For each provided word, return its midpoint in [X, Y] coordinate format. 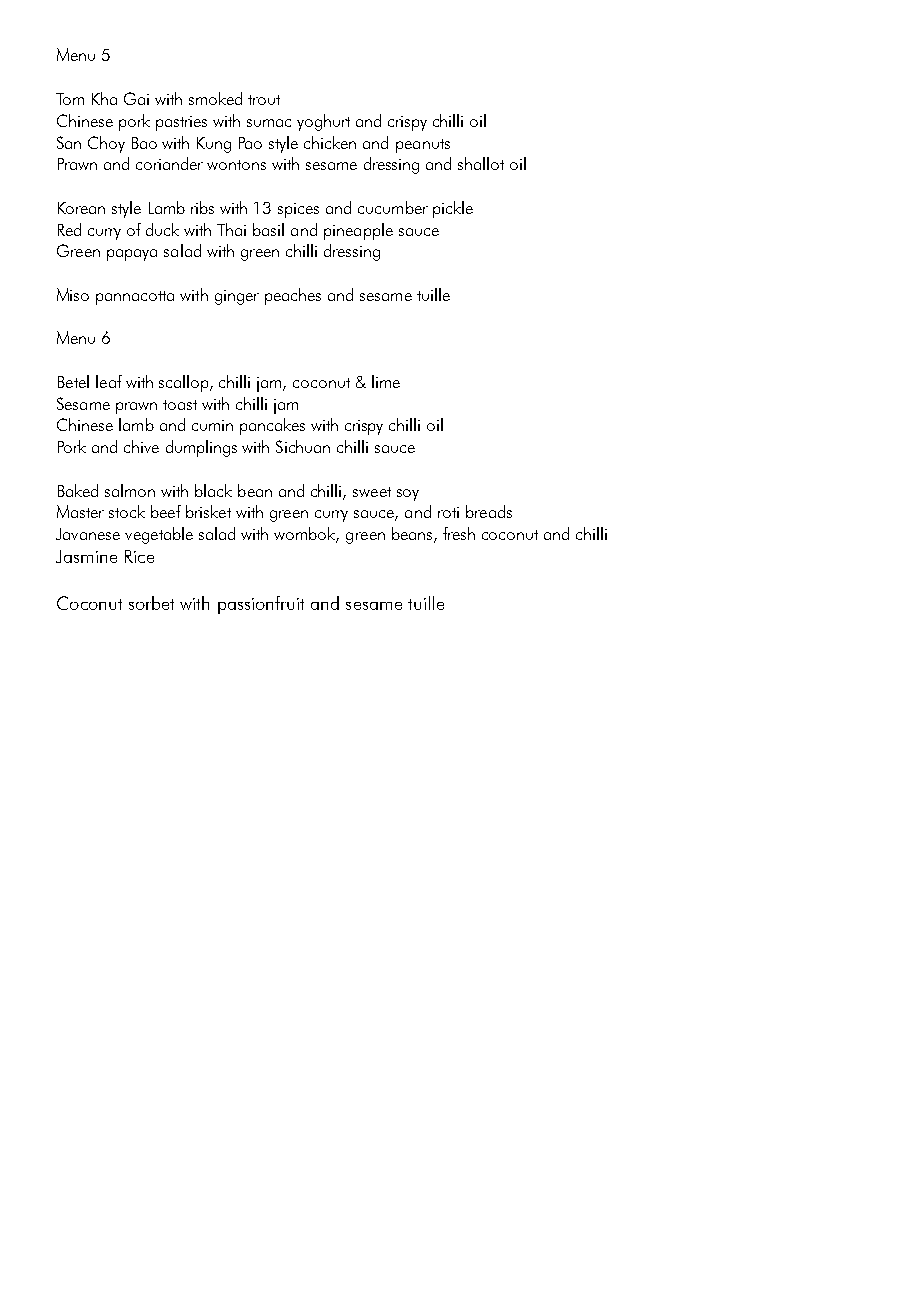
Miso [73, 294]
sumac [269, 123]
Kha [104, 98]
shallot [481, 163]
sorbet [151, 603]
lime [386, 381]
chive [141, 446]
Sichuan [303, 446]
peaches [293, 296]
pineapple [358, 231]
